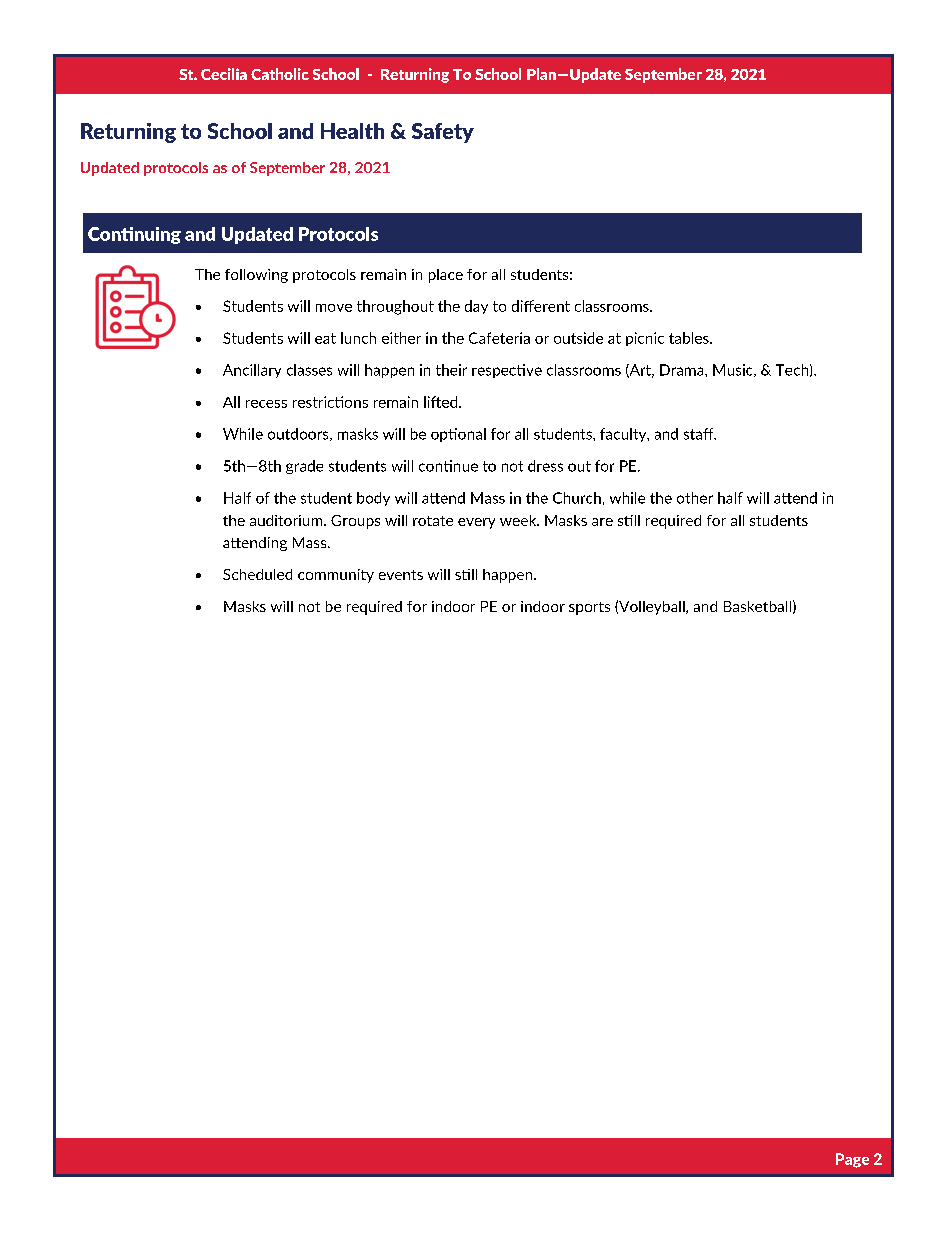 The width and height of the screenshot is (952, 1233). Describe the element at coordinates (443, 133) in the screenshot. I see `Safety` at that location.
